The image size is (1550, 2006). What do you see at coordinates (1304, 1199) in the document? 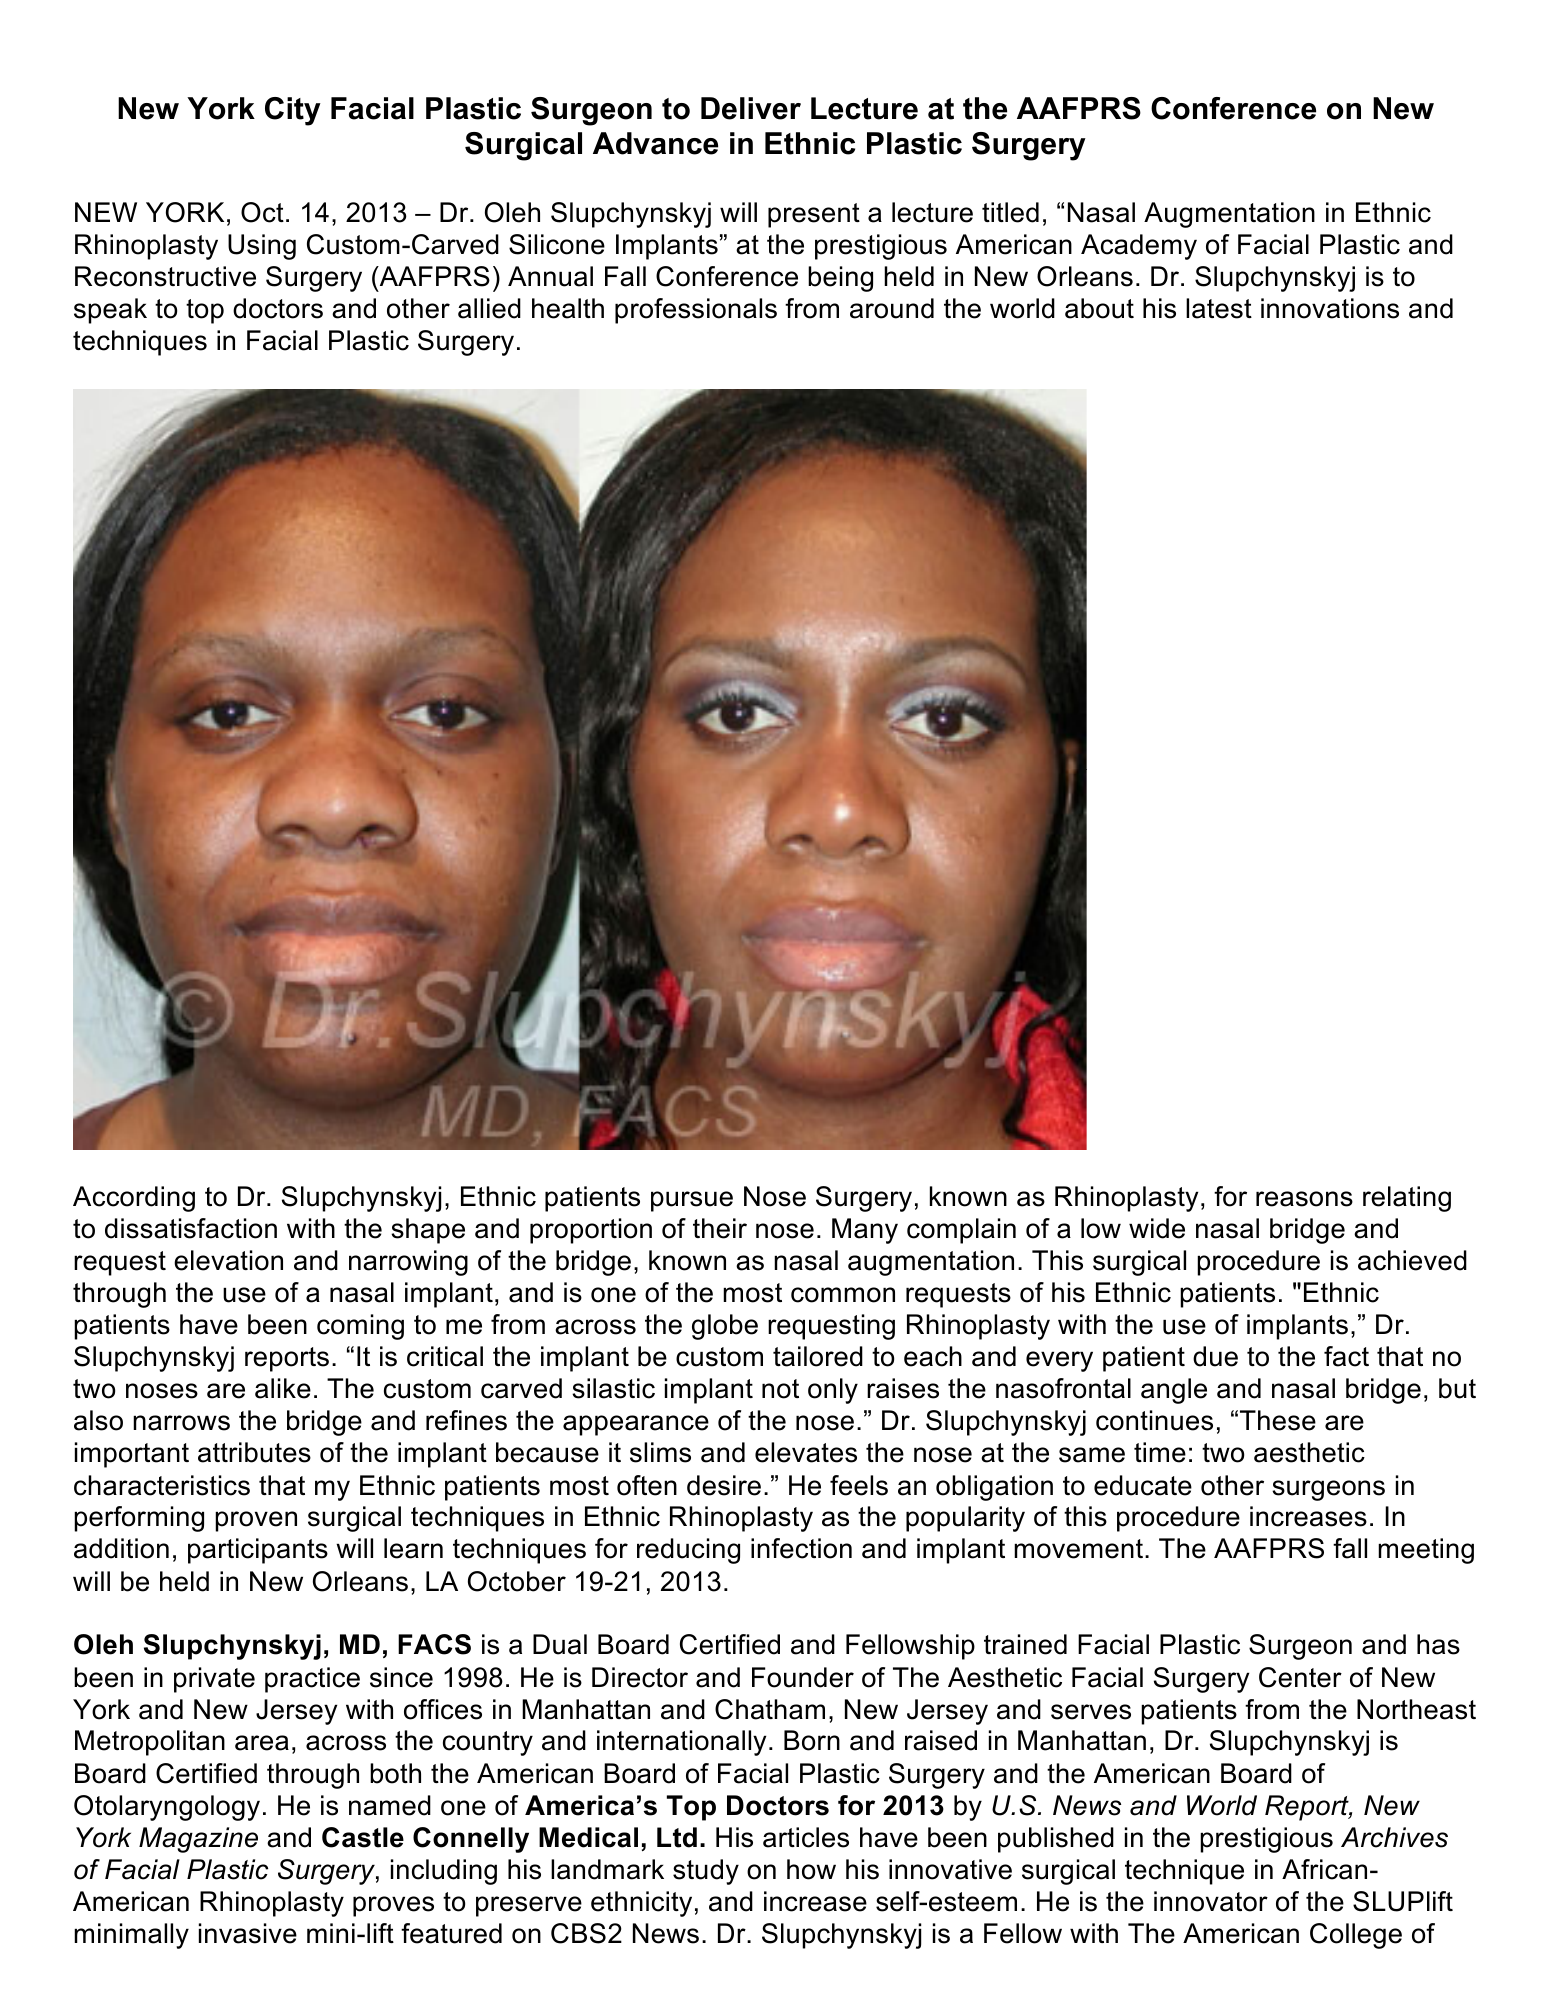
I see `reasons` at bounding box center [1304, 1199].
